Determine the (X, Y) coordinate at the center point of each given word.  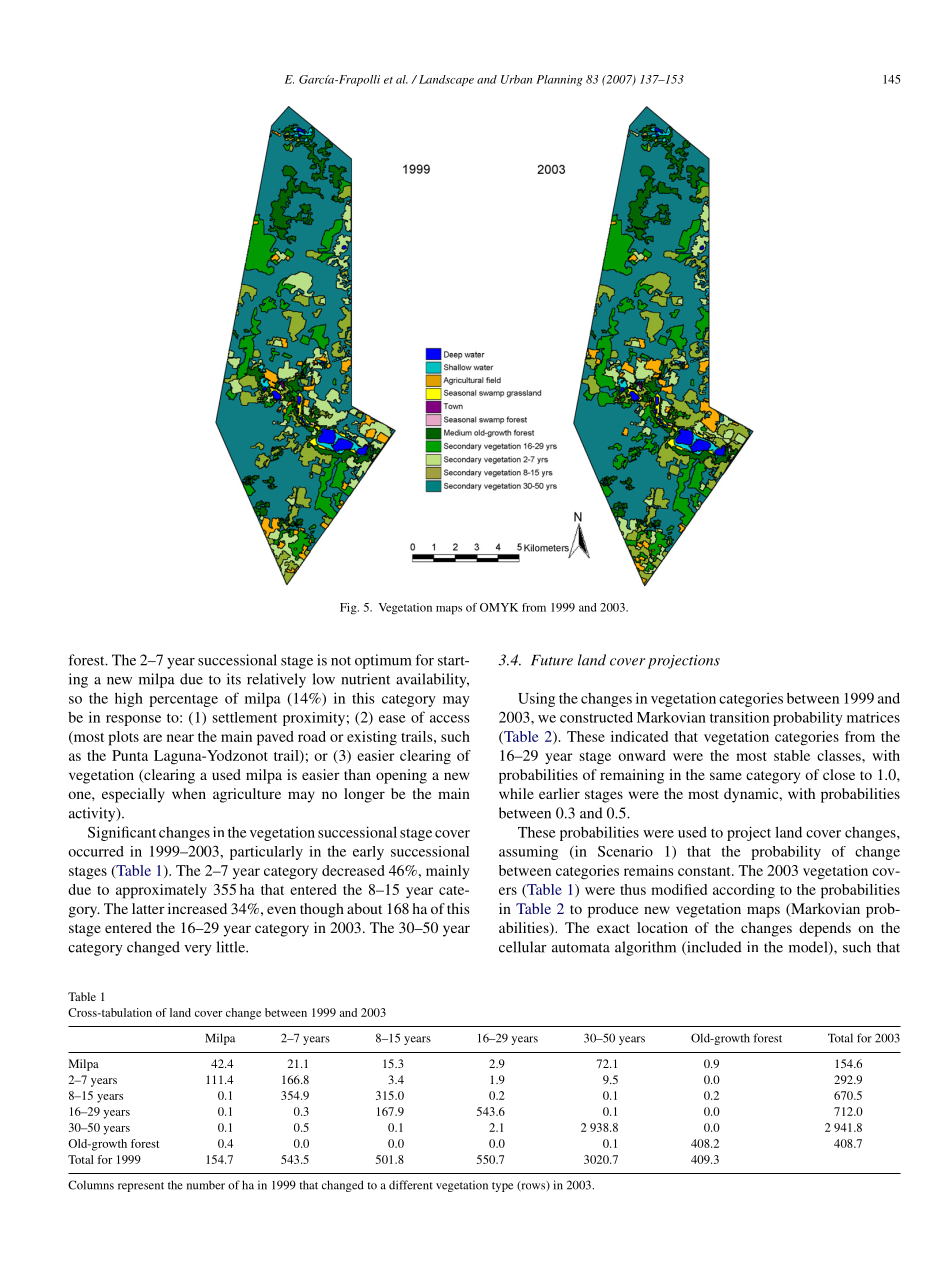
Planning (559, 80)
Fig (349, 609)
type (502, 1187)
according (744, 891)
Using (536, 699)
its (234, 679)
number (206, 1185)
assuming (528, 853)
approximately (161, 891)
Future (552, 660)
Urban (516, 79)
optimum (383, 661)
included (713, 948)
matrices (873, 717)
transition (739, 717)
